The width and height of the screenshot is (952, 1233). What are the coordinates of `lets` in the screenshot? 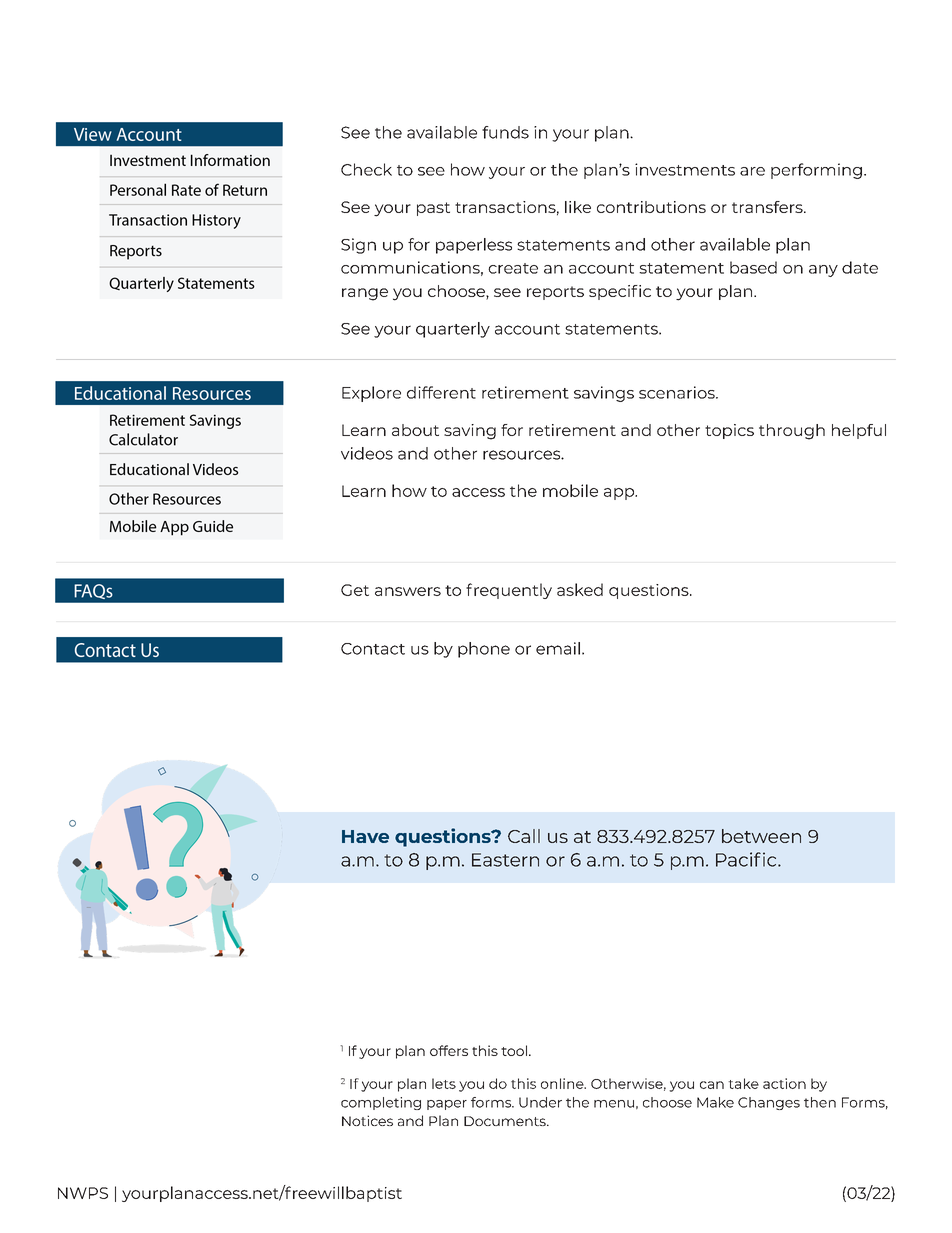 It's located at (444, 1083).
